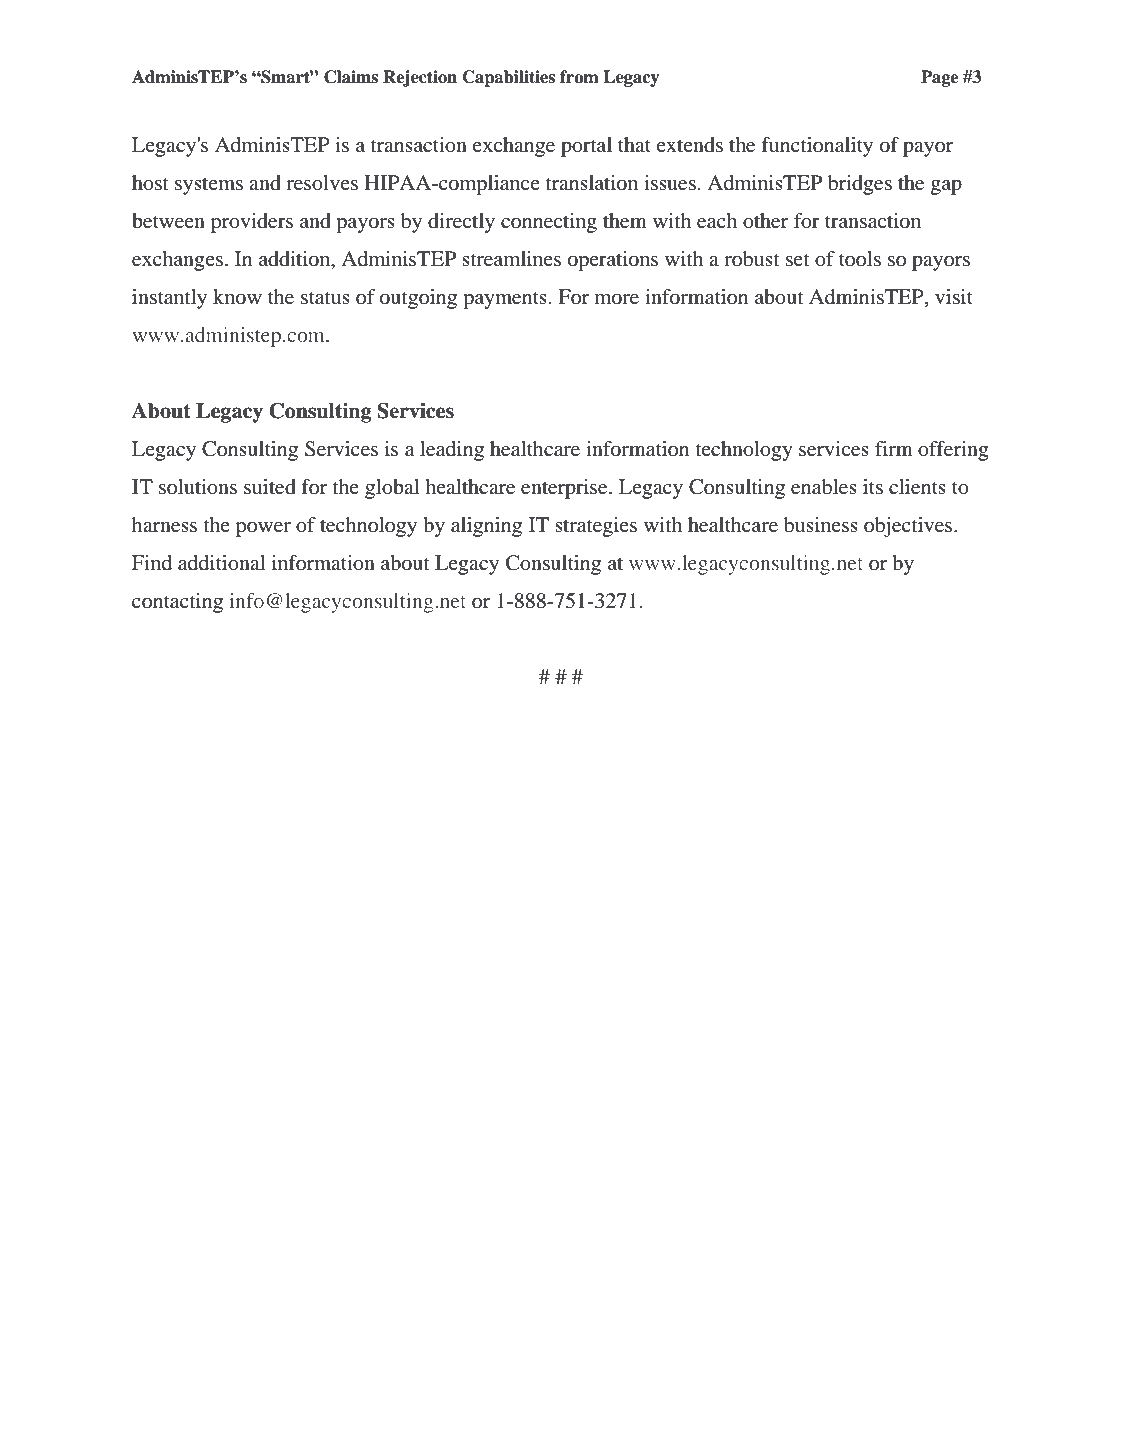 This screenshot has width=1122, height=1452. Describe the element at coordinates (505, 300) in the screenshot. I see `payments` at that location.
